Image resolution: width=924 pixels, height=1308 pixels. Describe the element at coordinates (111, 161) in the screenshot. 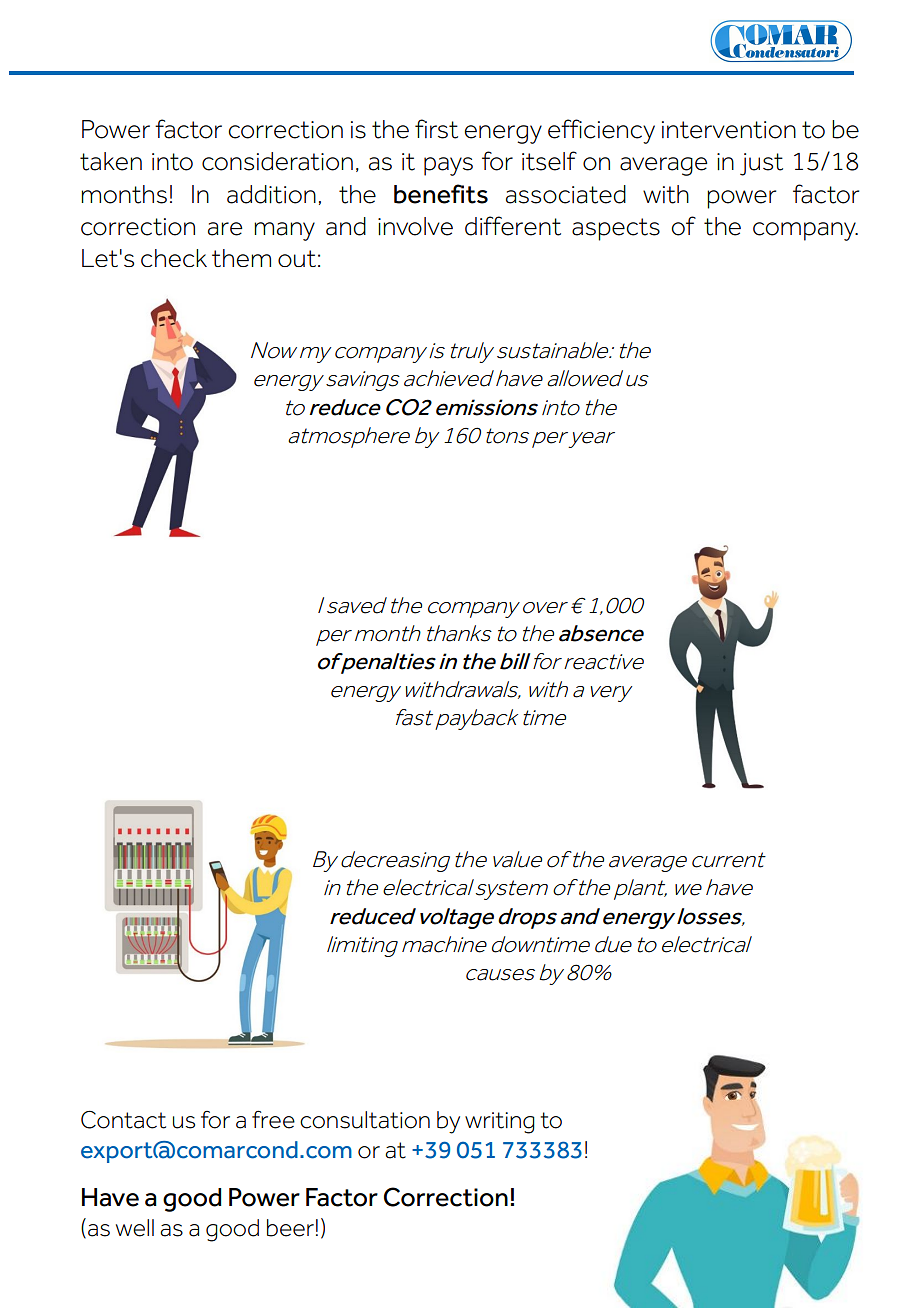

I see `taken` at that location.
